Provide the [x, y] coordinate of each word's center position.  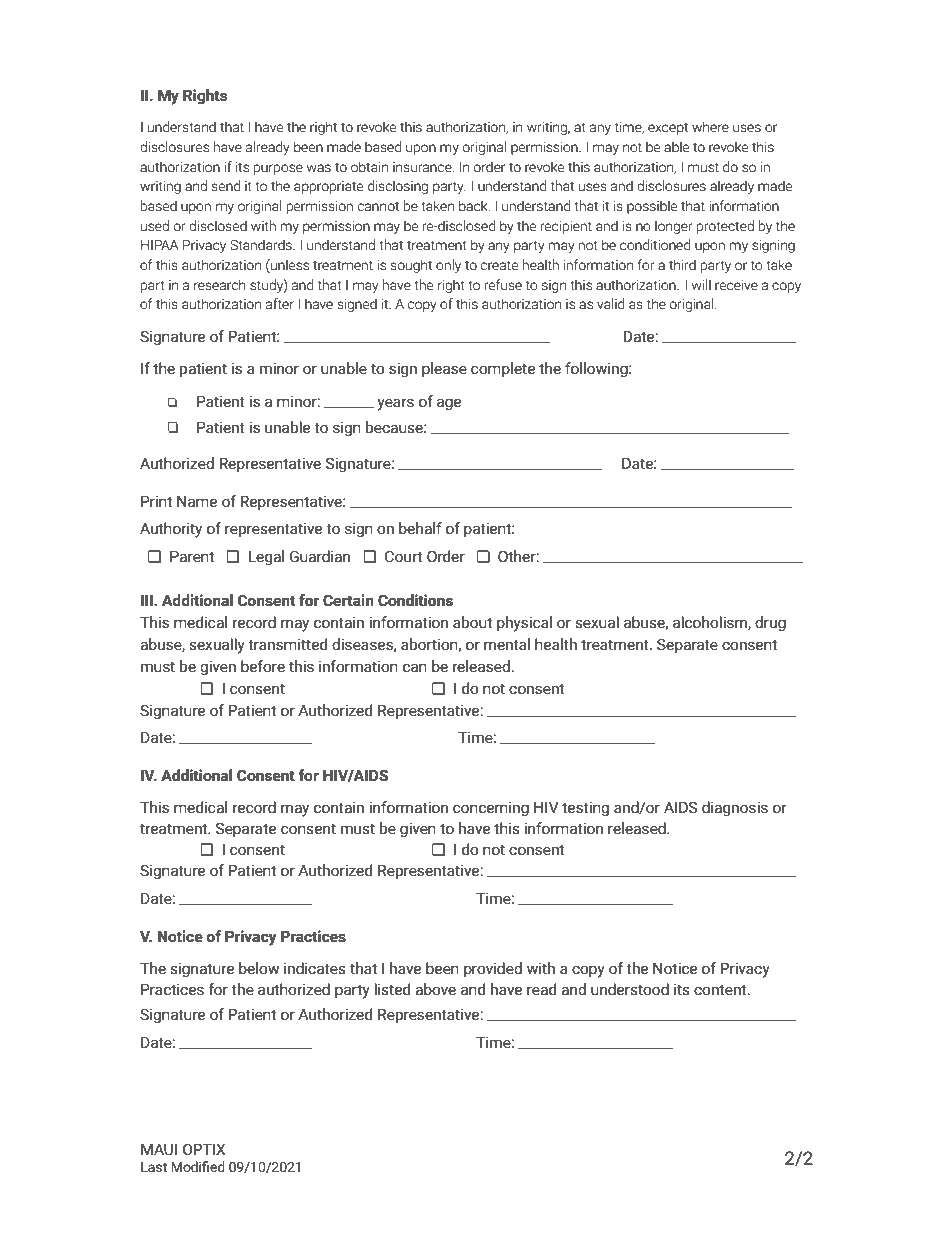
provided [493, 969]
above [435, 989]
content [721, 990]
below [259, 968]
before [263, 666]
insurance [423, 167]
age [449, 404]
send [225, 186]
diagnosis [735, 808]
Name [197, 501]
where [710, 127]
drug [770, 623]
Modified [198, 1167]
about [472, 622]
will [701, 284]
